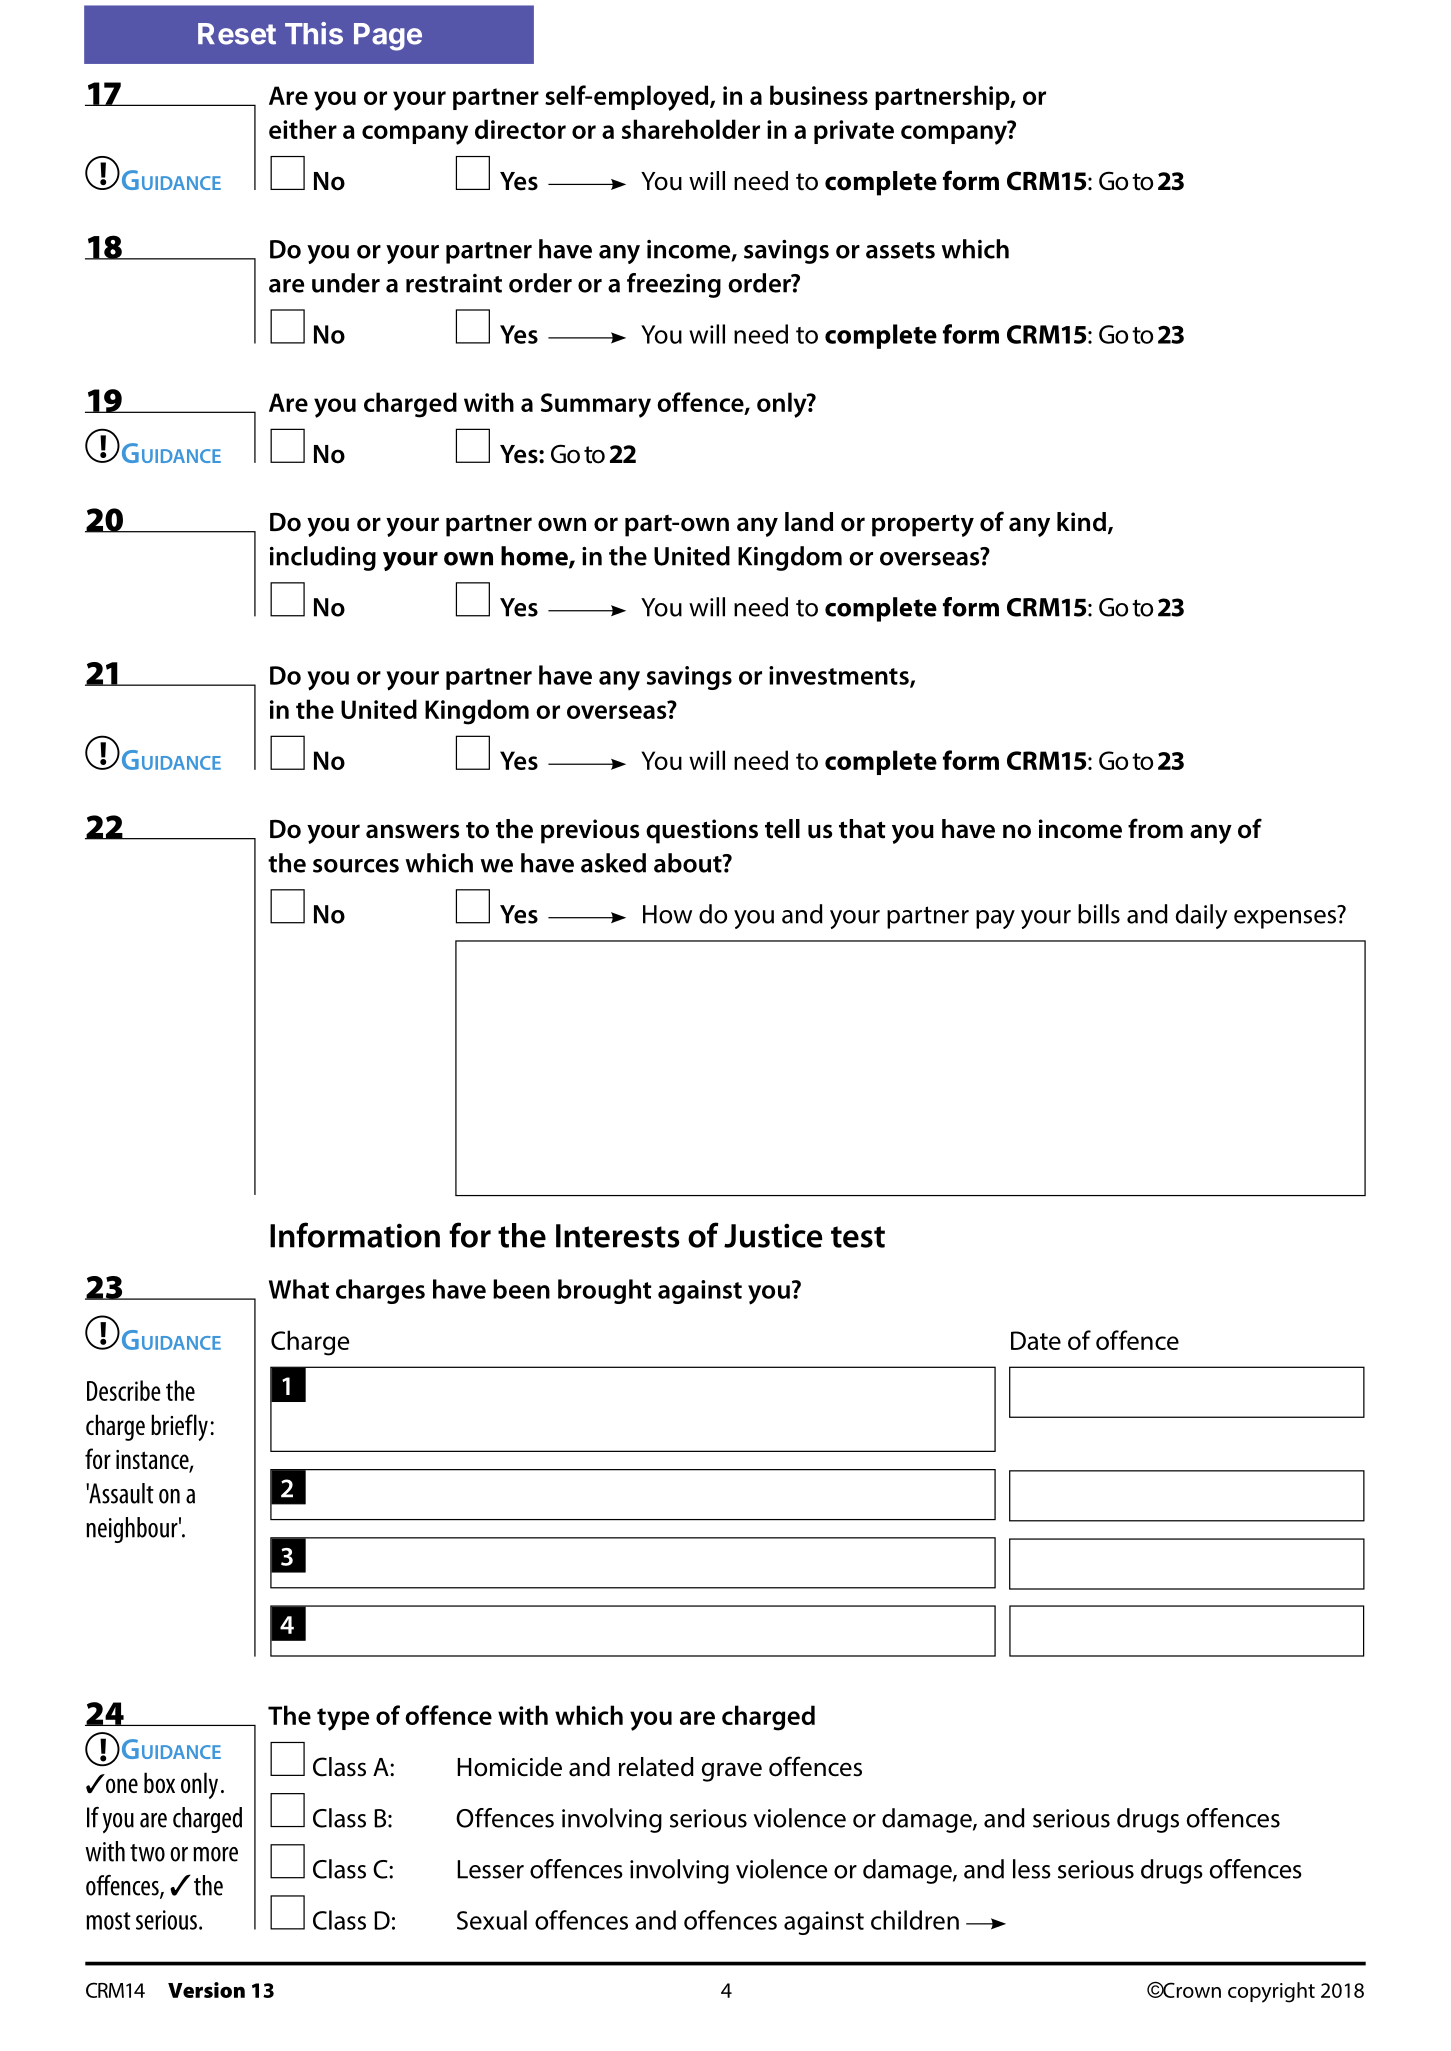  I want to click on What, so click(299, 1289).
